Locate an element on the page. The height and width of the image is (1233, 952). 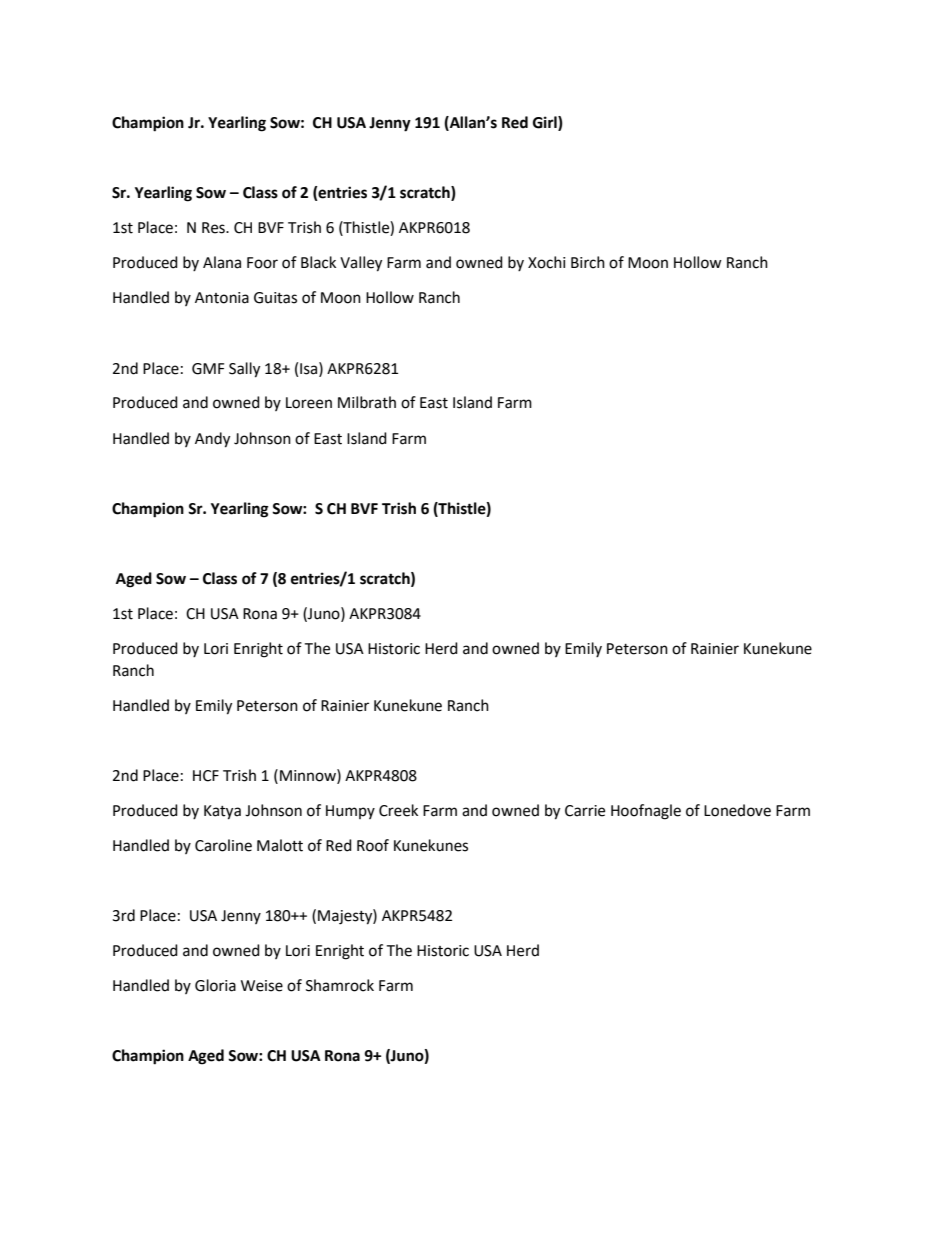
Creek is located at coordinates (398, 810).
